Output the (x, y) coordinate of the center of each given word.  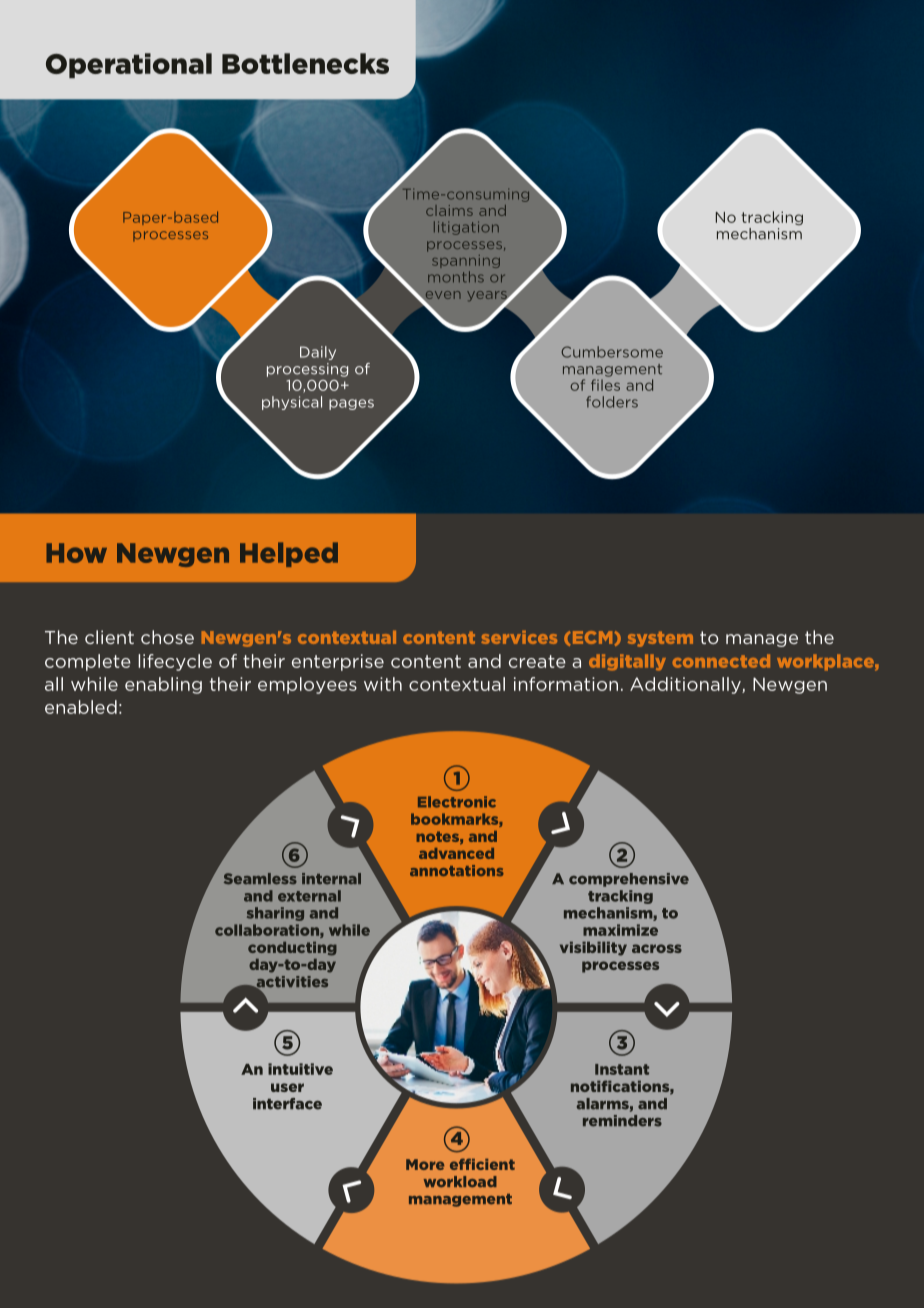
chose (167, 637)
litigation (466, 228)
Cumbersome (612, 352)
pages (351, 404)
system (660, 639)
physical (292, 403)
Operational (129, 65)
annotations (457, 870)
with (383, 684)
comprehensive (629, 880)
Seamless (260, 879)
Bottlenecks (305, 63)
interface (287, 1104)
